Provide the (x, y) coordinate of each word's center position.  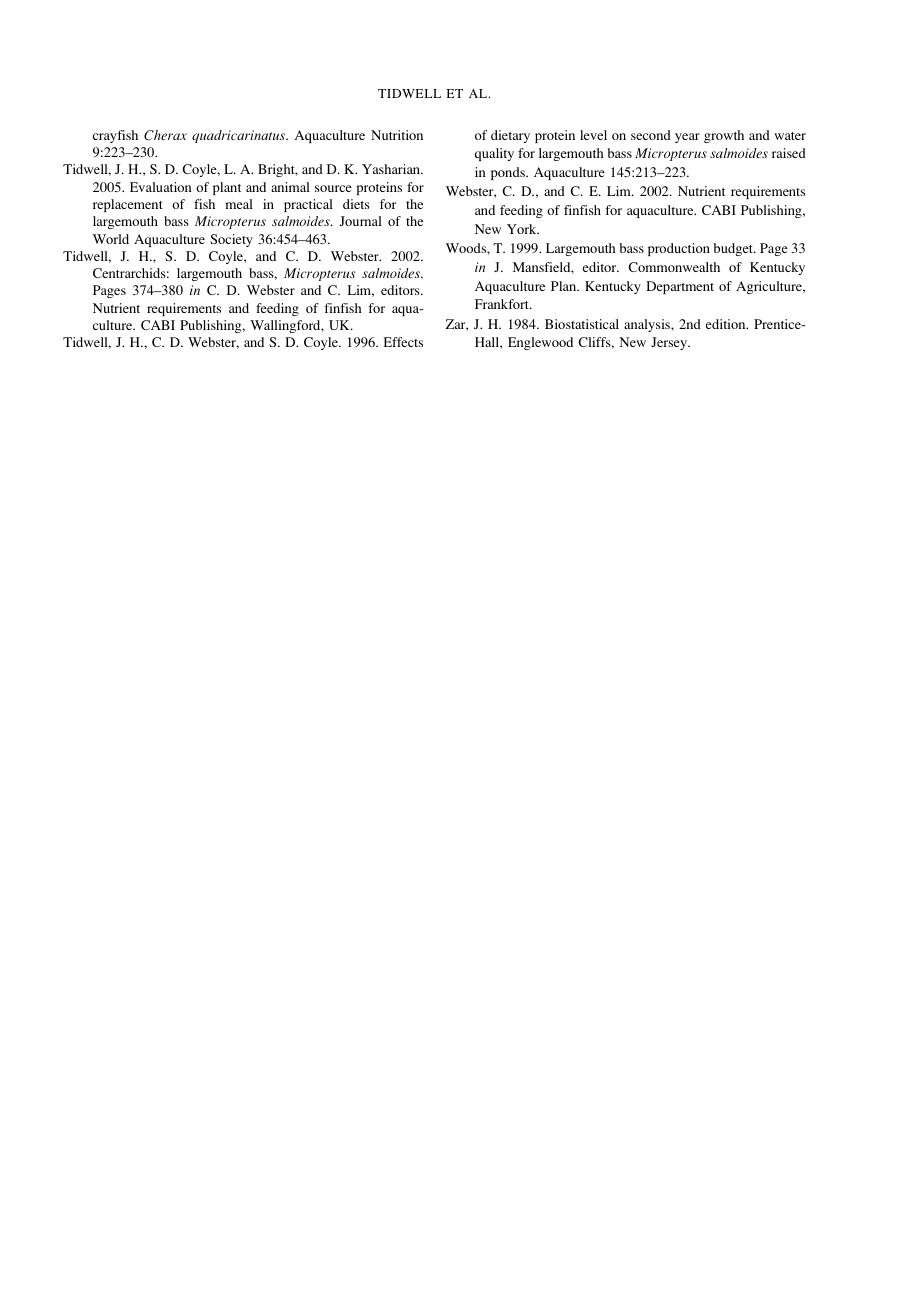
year (687, 138)
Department (680, 287)
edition (727, 324)
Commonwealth (674, 267)
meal (239, 204)
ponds (509, 173)
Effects (403, 342)
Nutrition (397, 135)
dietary (510, 136)
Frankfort (503, 304)
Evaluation (161, 187)
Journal (361, 221)
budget (734, 249)
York (523, 229)
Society (231, 240)
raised (789, 153)
